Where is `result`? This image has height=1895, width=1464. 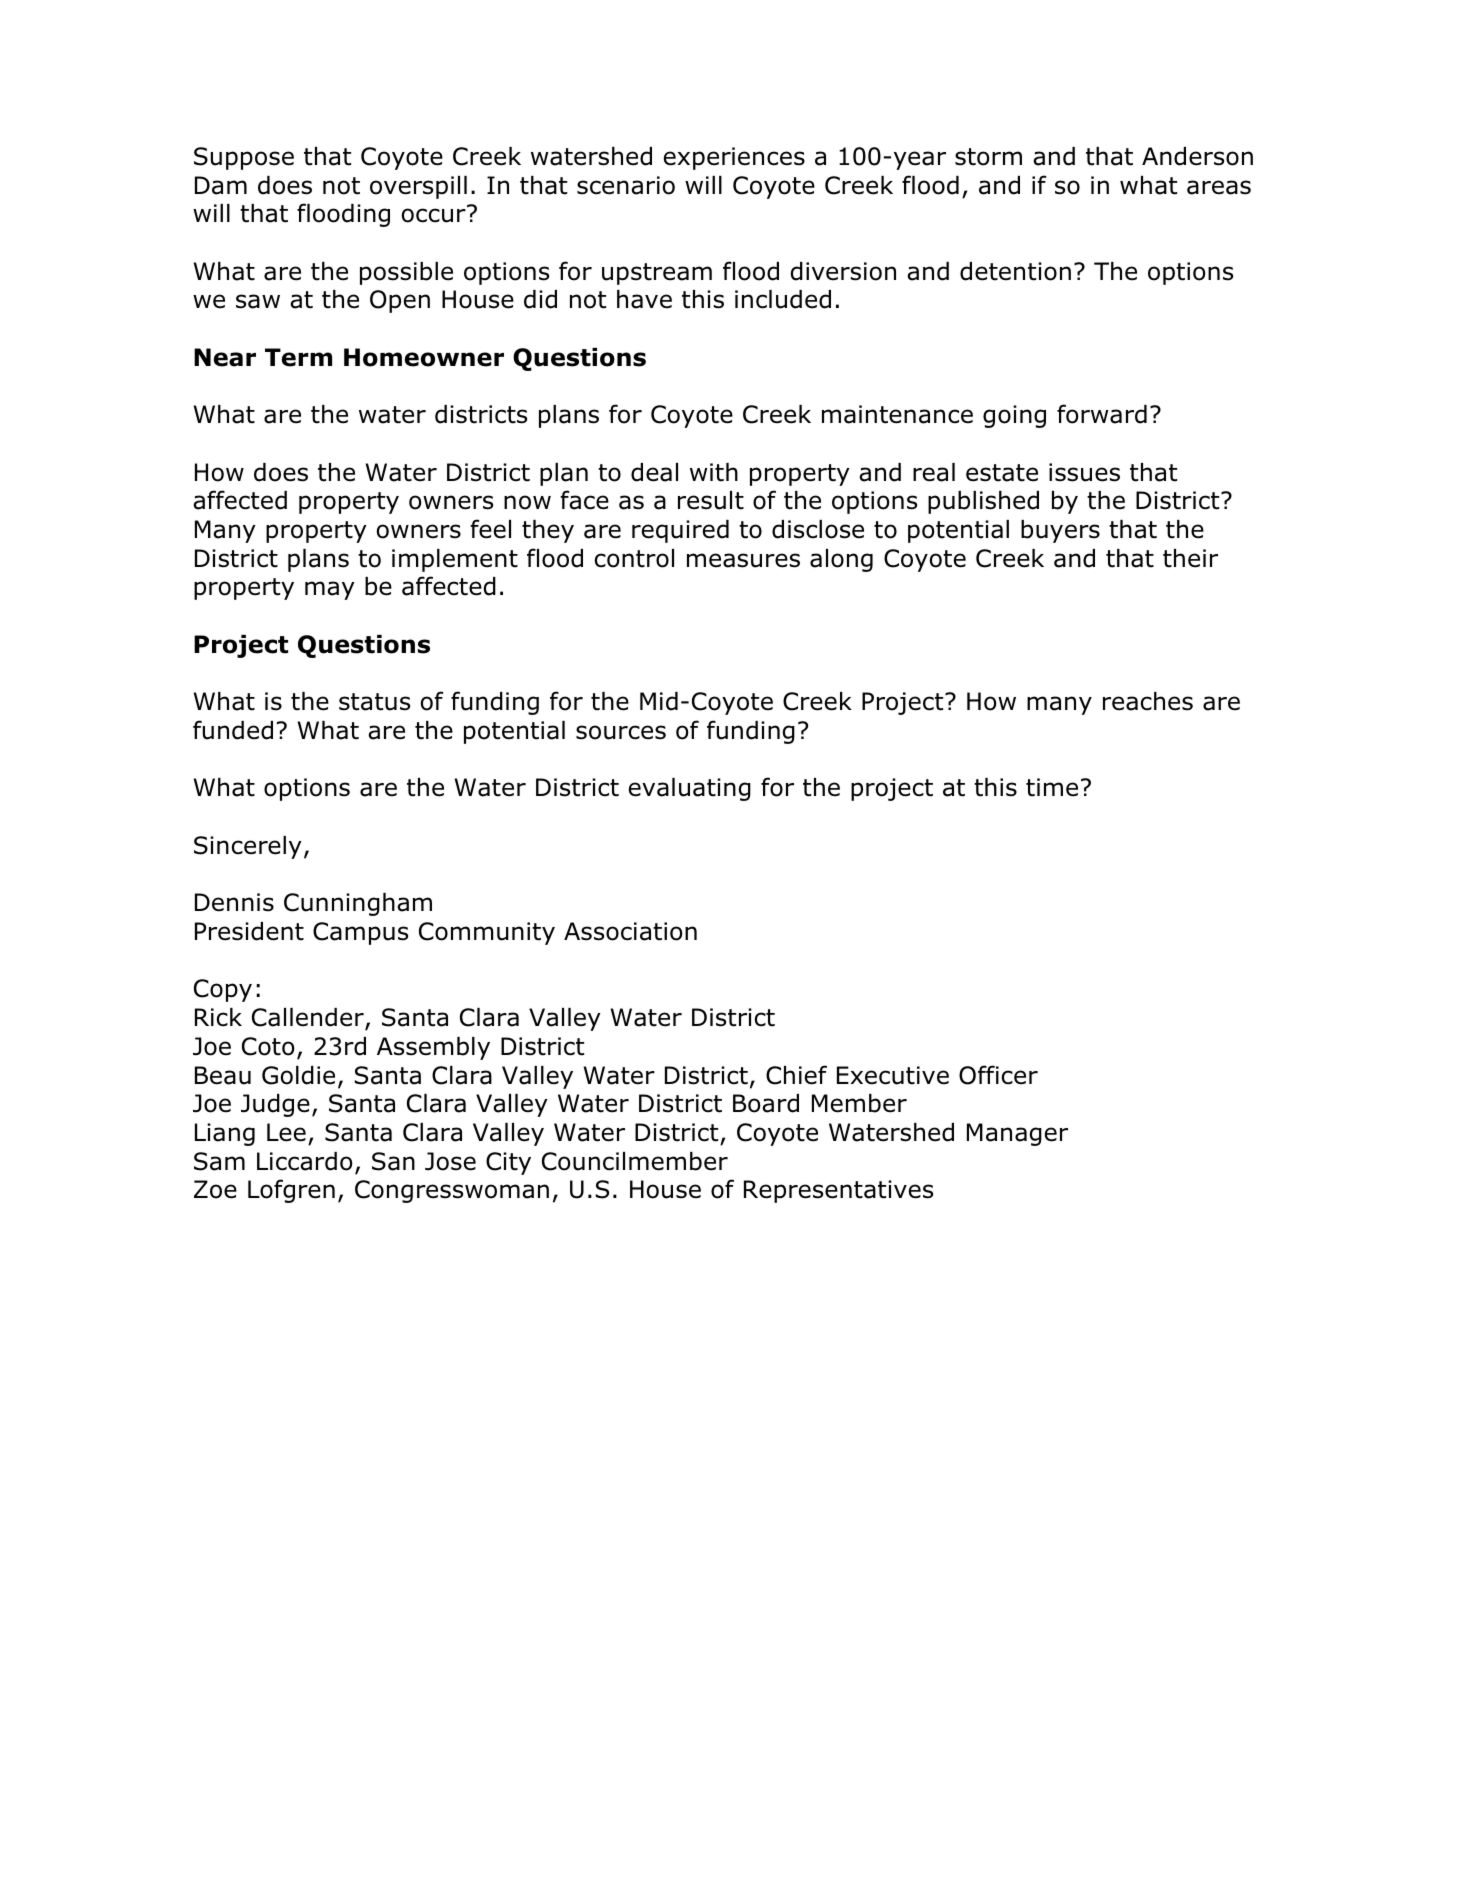 result is located at coordinates (711, 500).
